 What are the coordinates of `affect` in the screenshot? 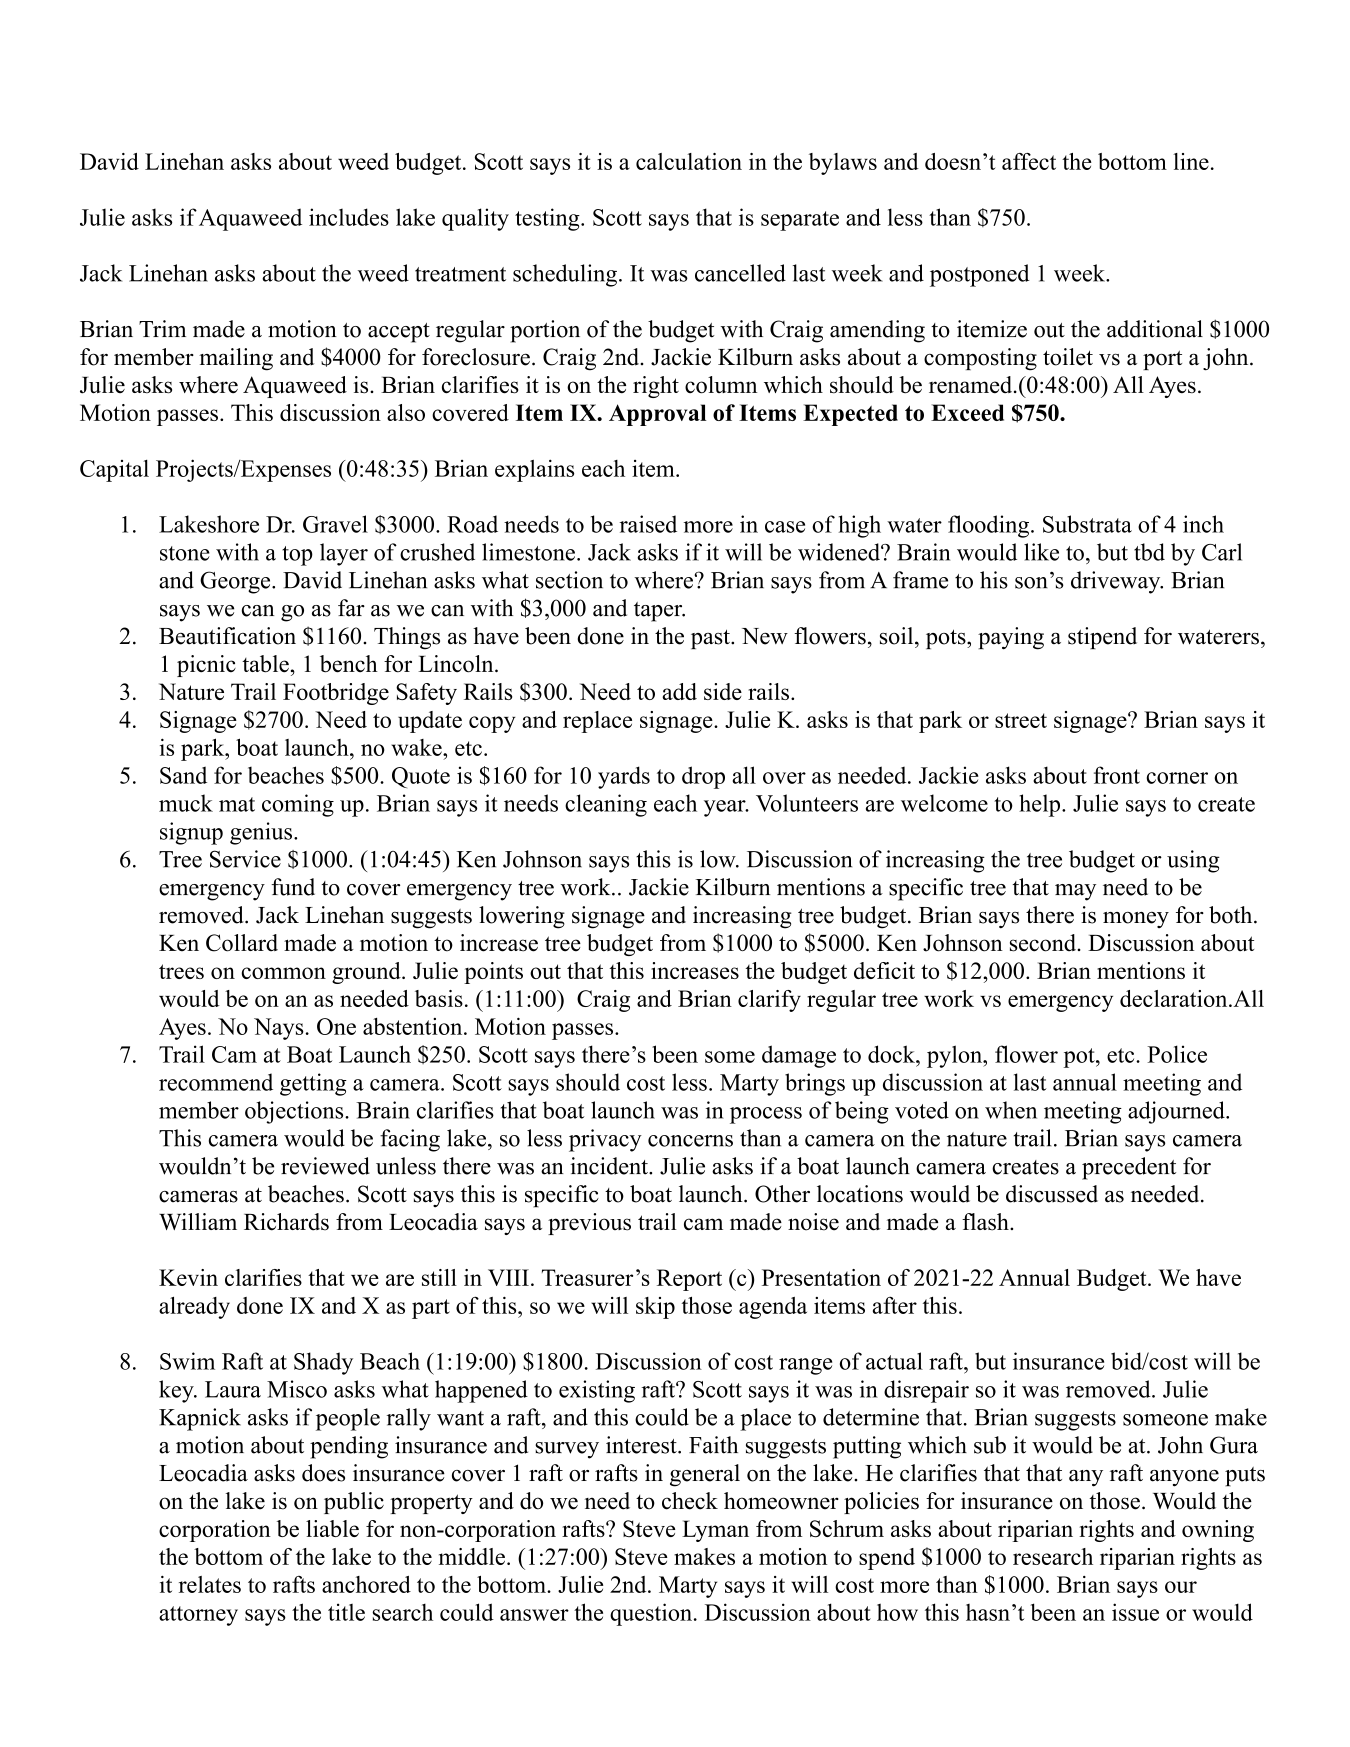 It's located at (1029, 161).
